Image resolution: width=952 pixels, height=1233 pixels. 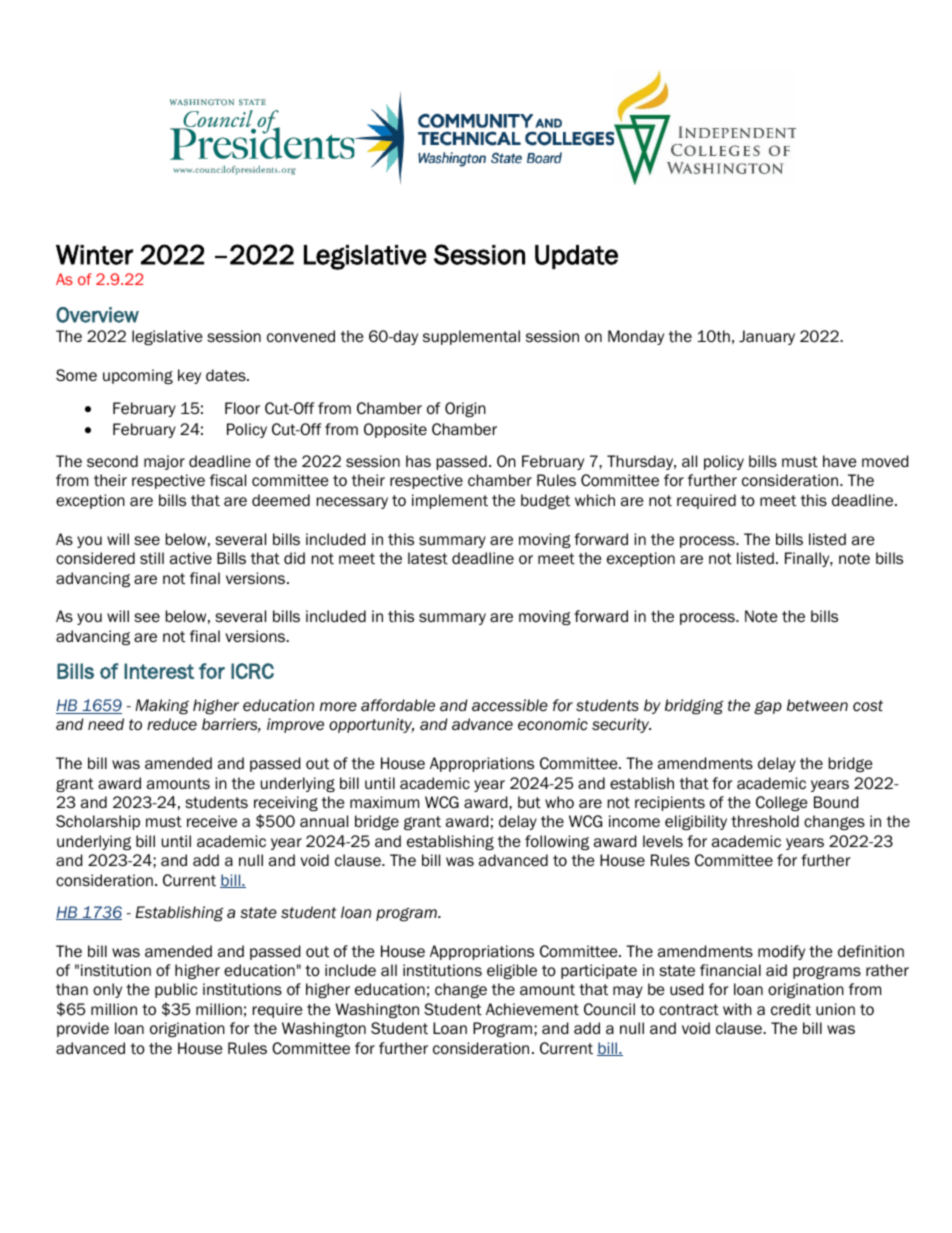 What do you see at coordinates (767, 337) in the screenshot?
I see `January` at bounding box center [767, 337].
